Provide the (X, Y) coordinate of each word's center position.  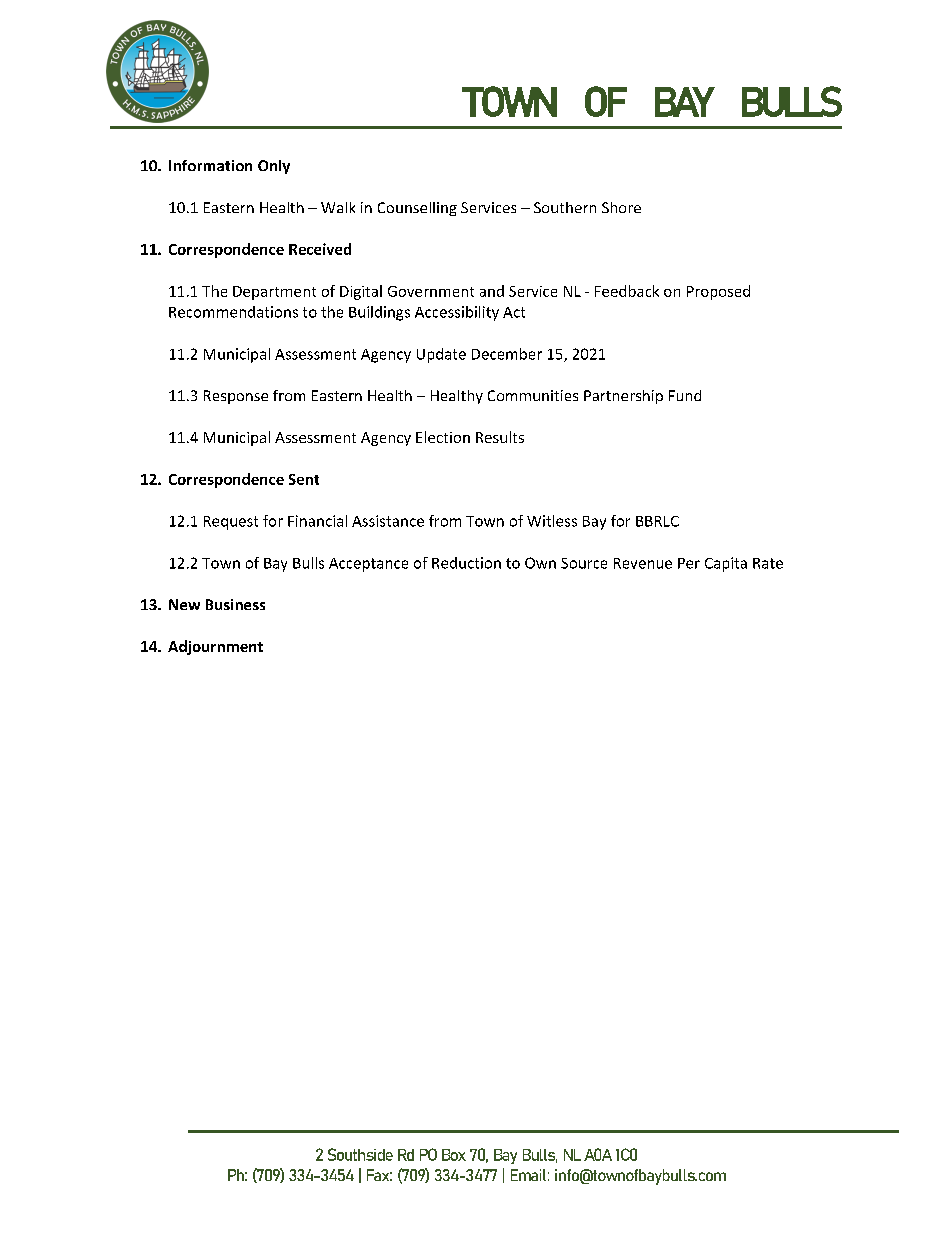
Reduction (466, 563)
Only (274, 167)
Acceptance (368, 565)
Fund (685, 395)
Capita (726, 564)
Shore (621, 207)
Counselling (417, 209)
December (507, 354)
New (184, 604)
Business (235, 604)
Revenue (643, 563)
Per (689, 563)
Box (454, 1155)
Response (236, 397)
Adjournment (215, 647)
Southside (360, 1154)
